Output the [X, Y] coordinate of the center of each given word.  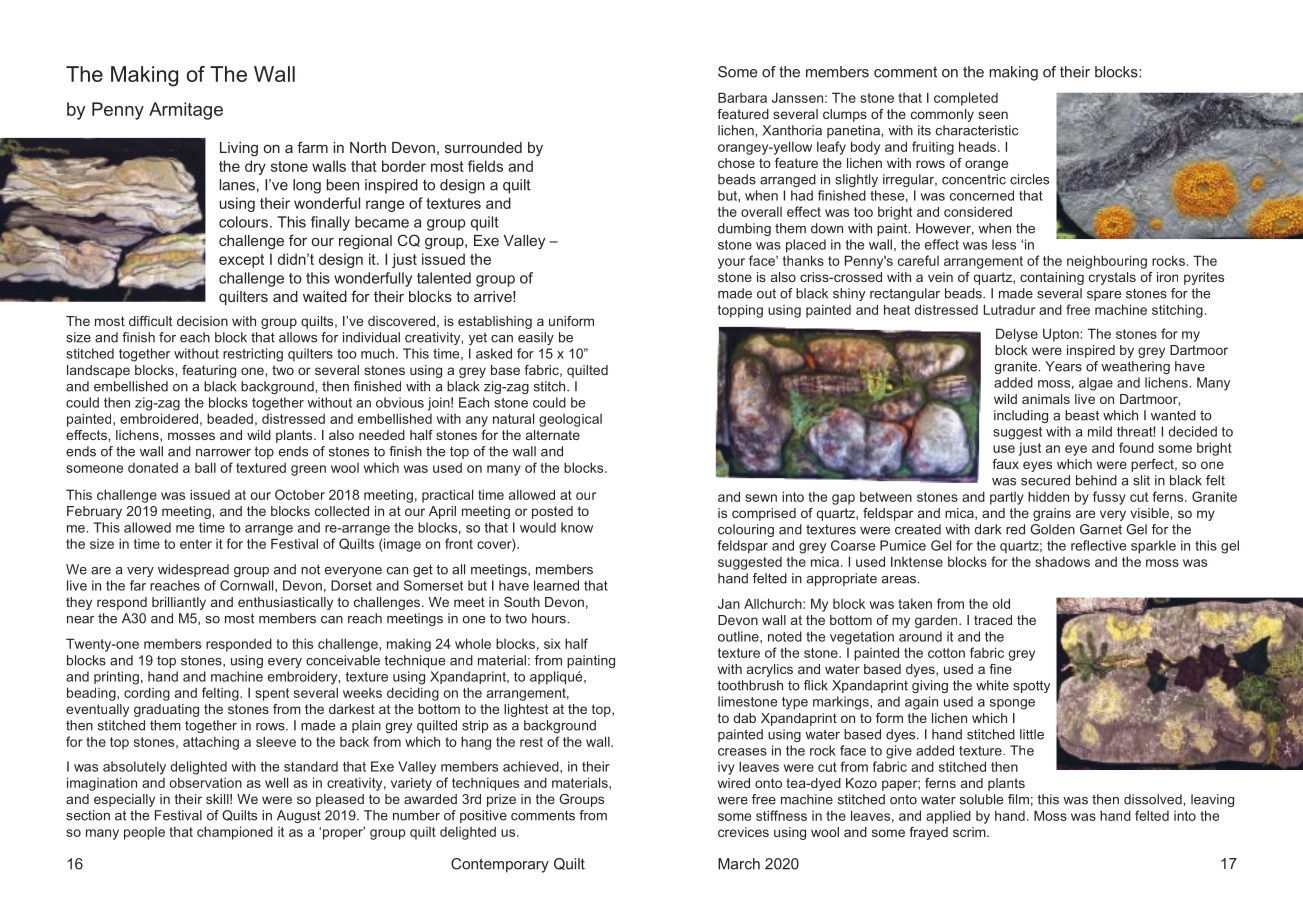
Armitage [186, 111]
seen [993, 115]
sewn [761, 498]
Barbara [742, 97]
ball [205, 467]
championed [235, 833]
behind [1096, 480]
